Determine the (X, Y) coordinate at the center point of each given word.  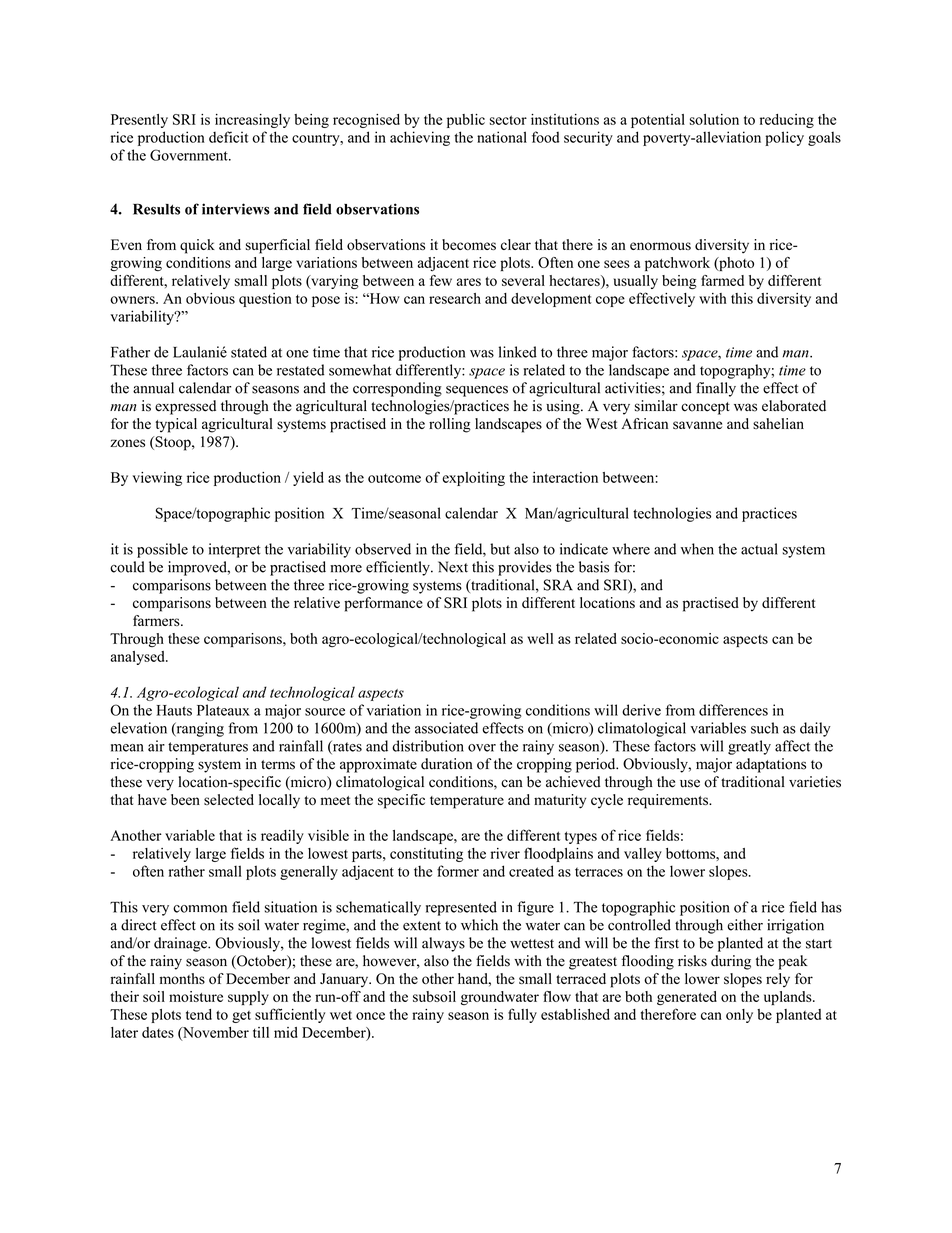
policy (784, 138)
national (502, 137)
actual (759, 549)
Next (453, 567)
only (739, 1016)
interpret (235, 550)
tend (199, 1014)
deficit (228, 137)
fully (522, 1015)
